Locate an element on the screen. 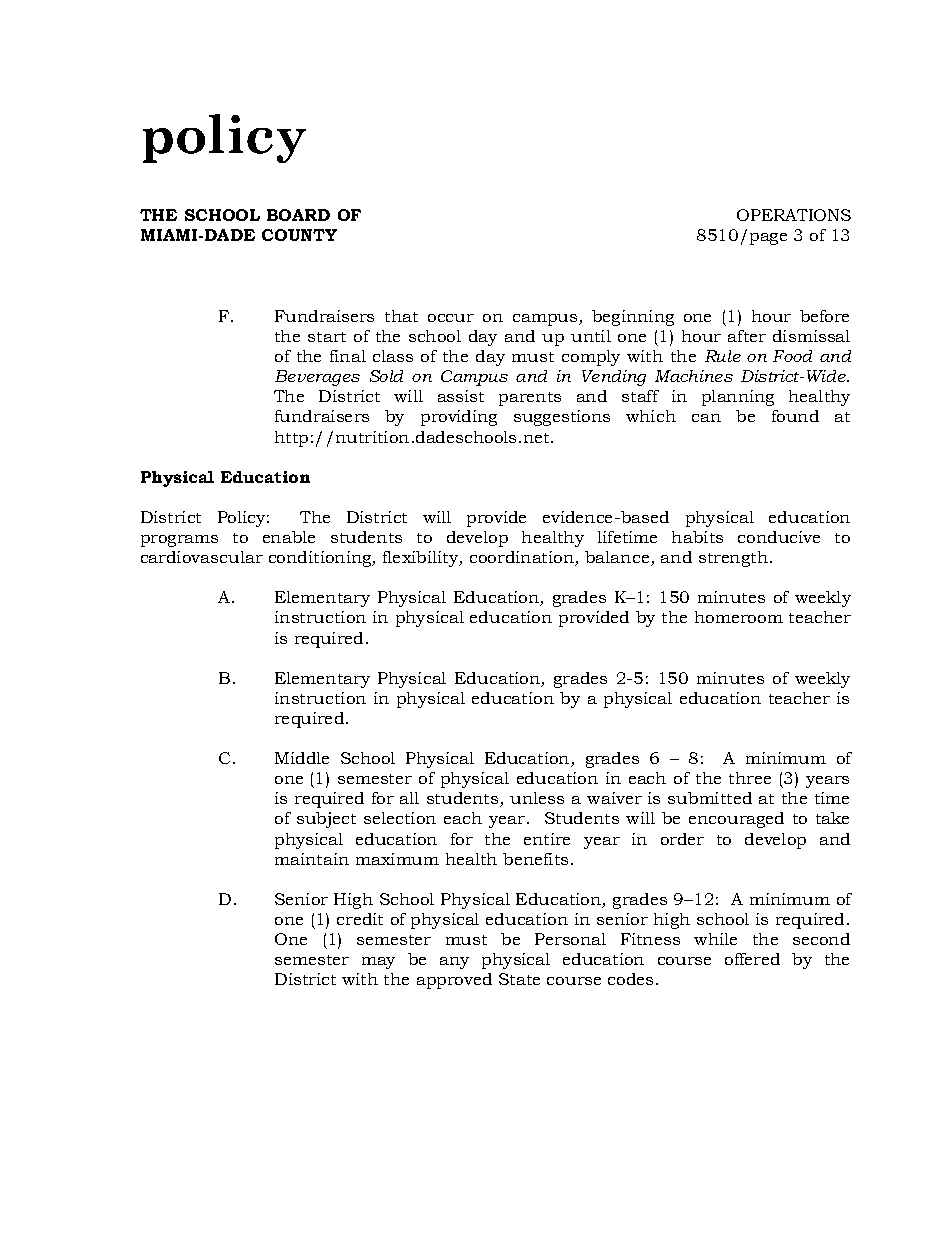 The height and width of the screenshot is (1233, 952). State is located at coordinates (519, 979).
